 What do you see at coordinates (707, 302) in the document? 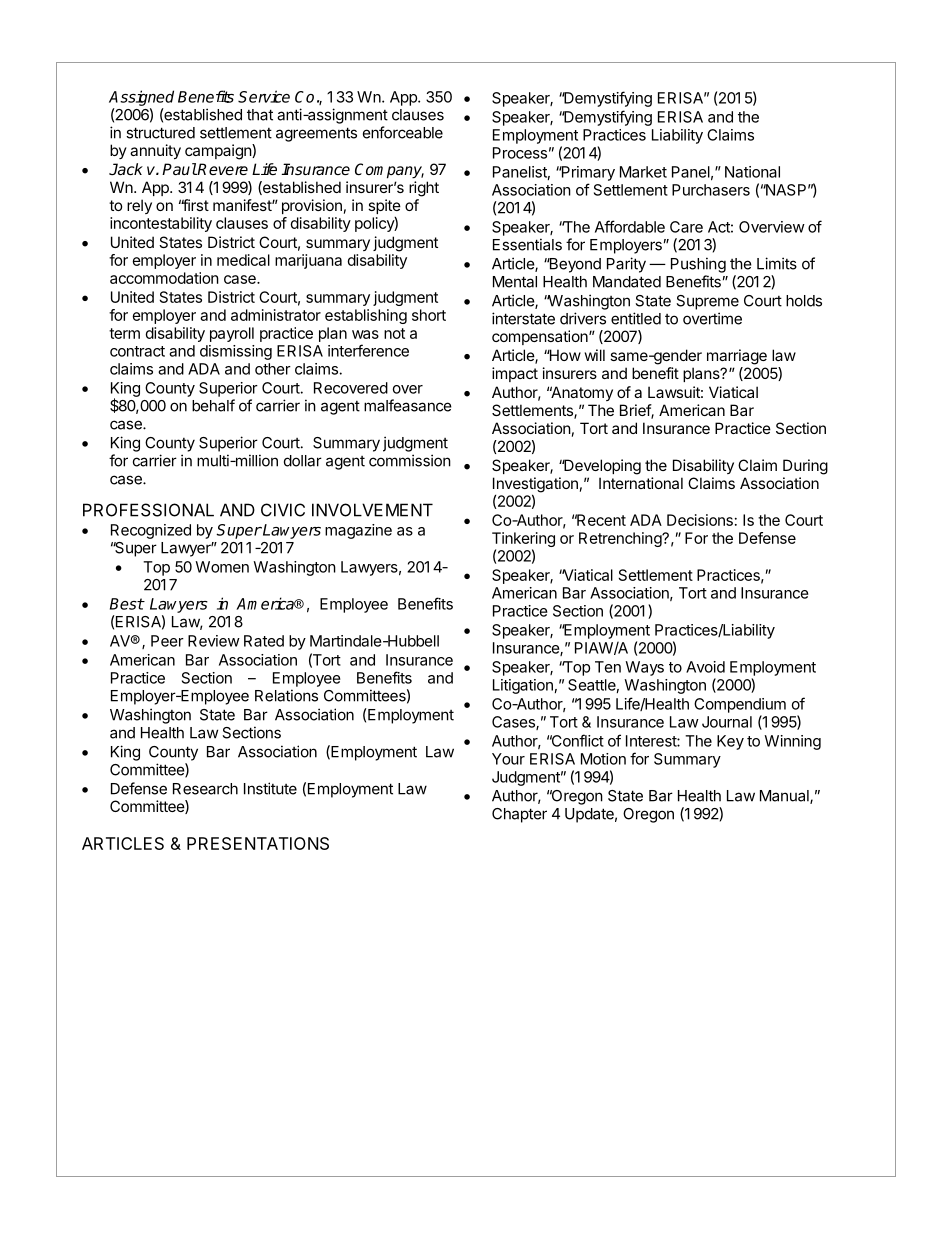
I see `Supreme` at bounding box center [707, 302].
